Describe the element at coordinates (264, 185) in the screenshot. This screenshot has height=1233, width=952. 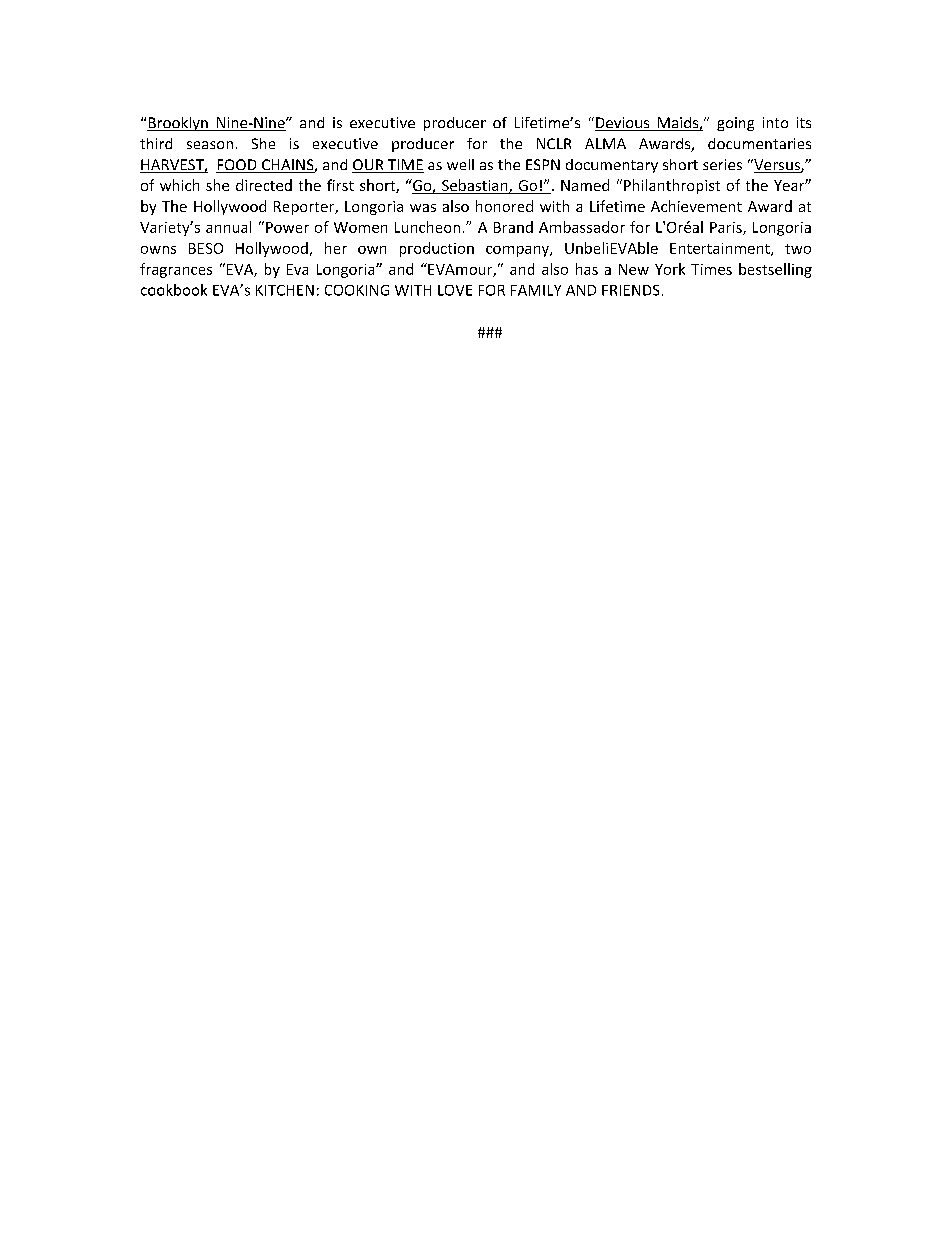
I see `directed` at that location.
